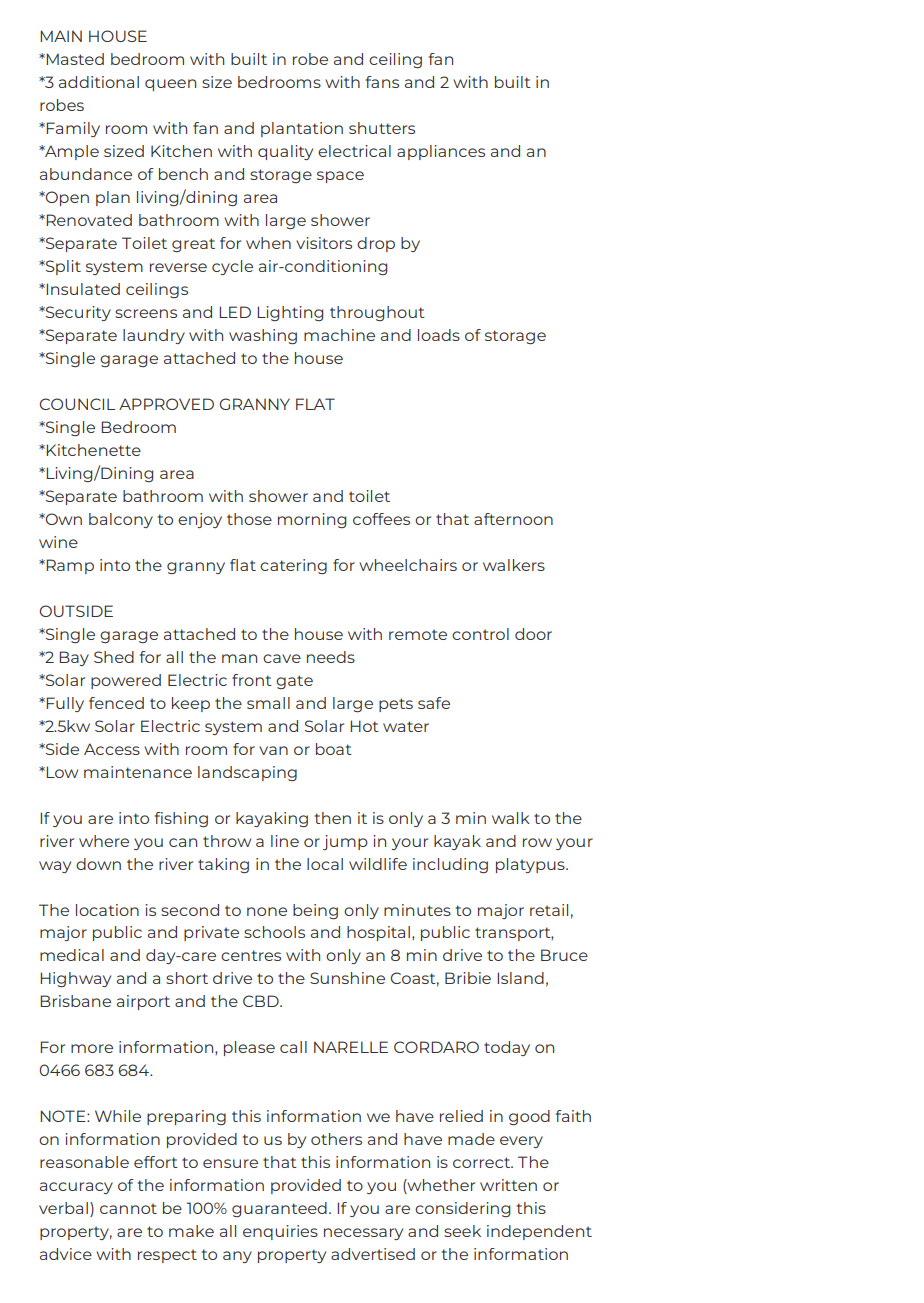 The height and width of the screenshot is (1303, 924). I want to click on cannot, so click(128, 1208).
